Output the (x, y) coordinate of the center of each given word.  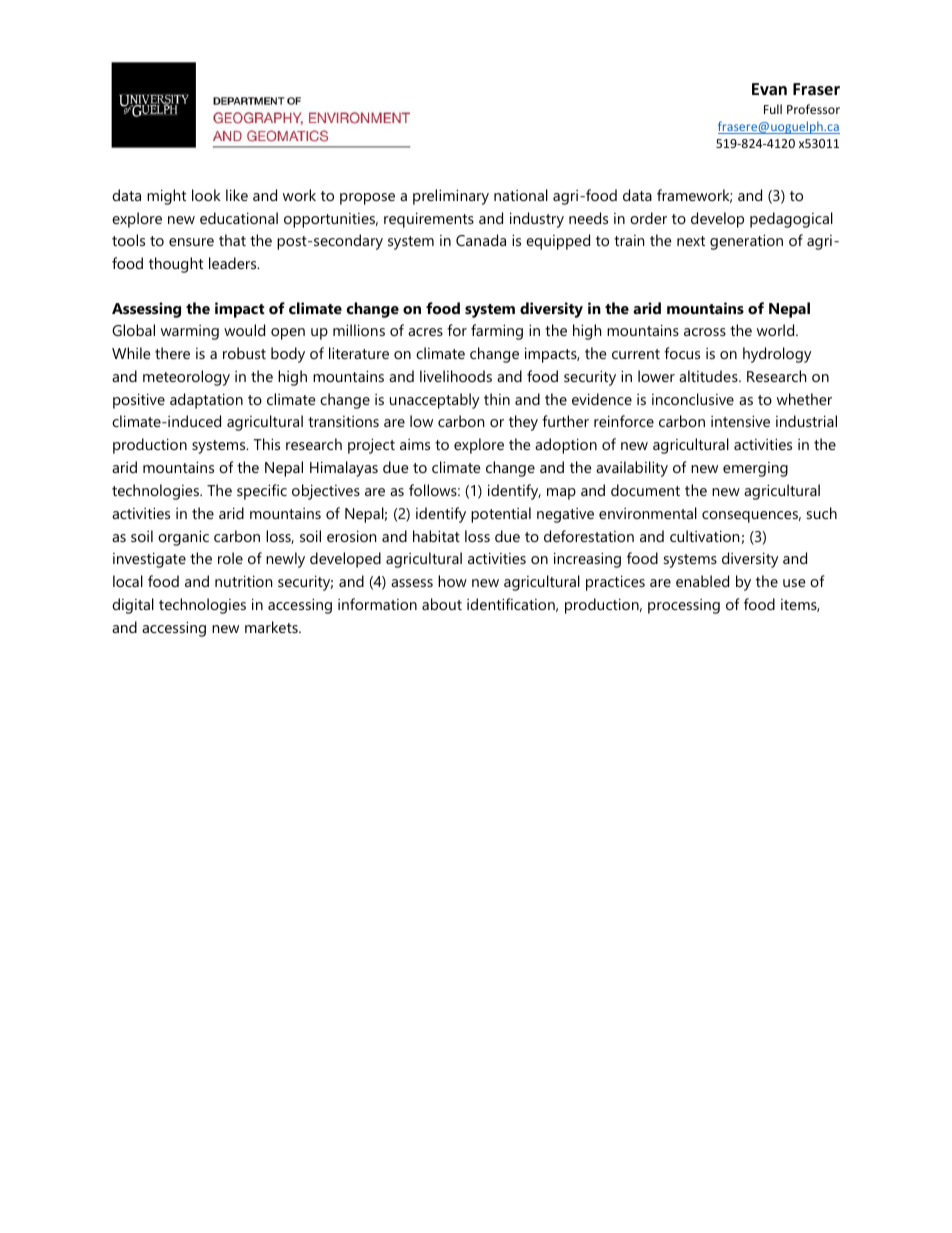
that (232, 240)
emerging (755, 469)
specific (262, 492)
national (521, 195)
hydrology (777, 355)
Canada (481, 240)
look (206, 195)
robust (244, 353)
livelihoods (456, 376)
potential (501, 515)
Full (773, 109)
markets (272, 627)
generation (746, 242)
